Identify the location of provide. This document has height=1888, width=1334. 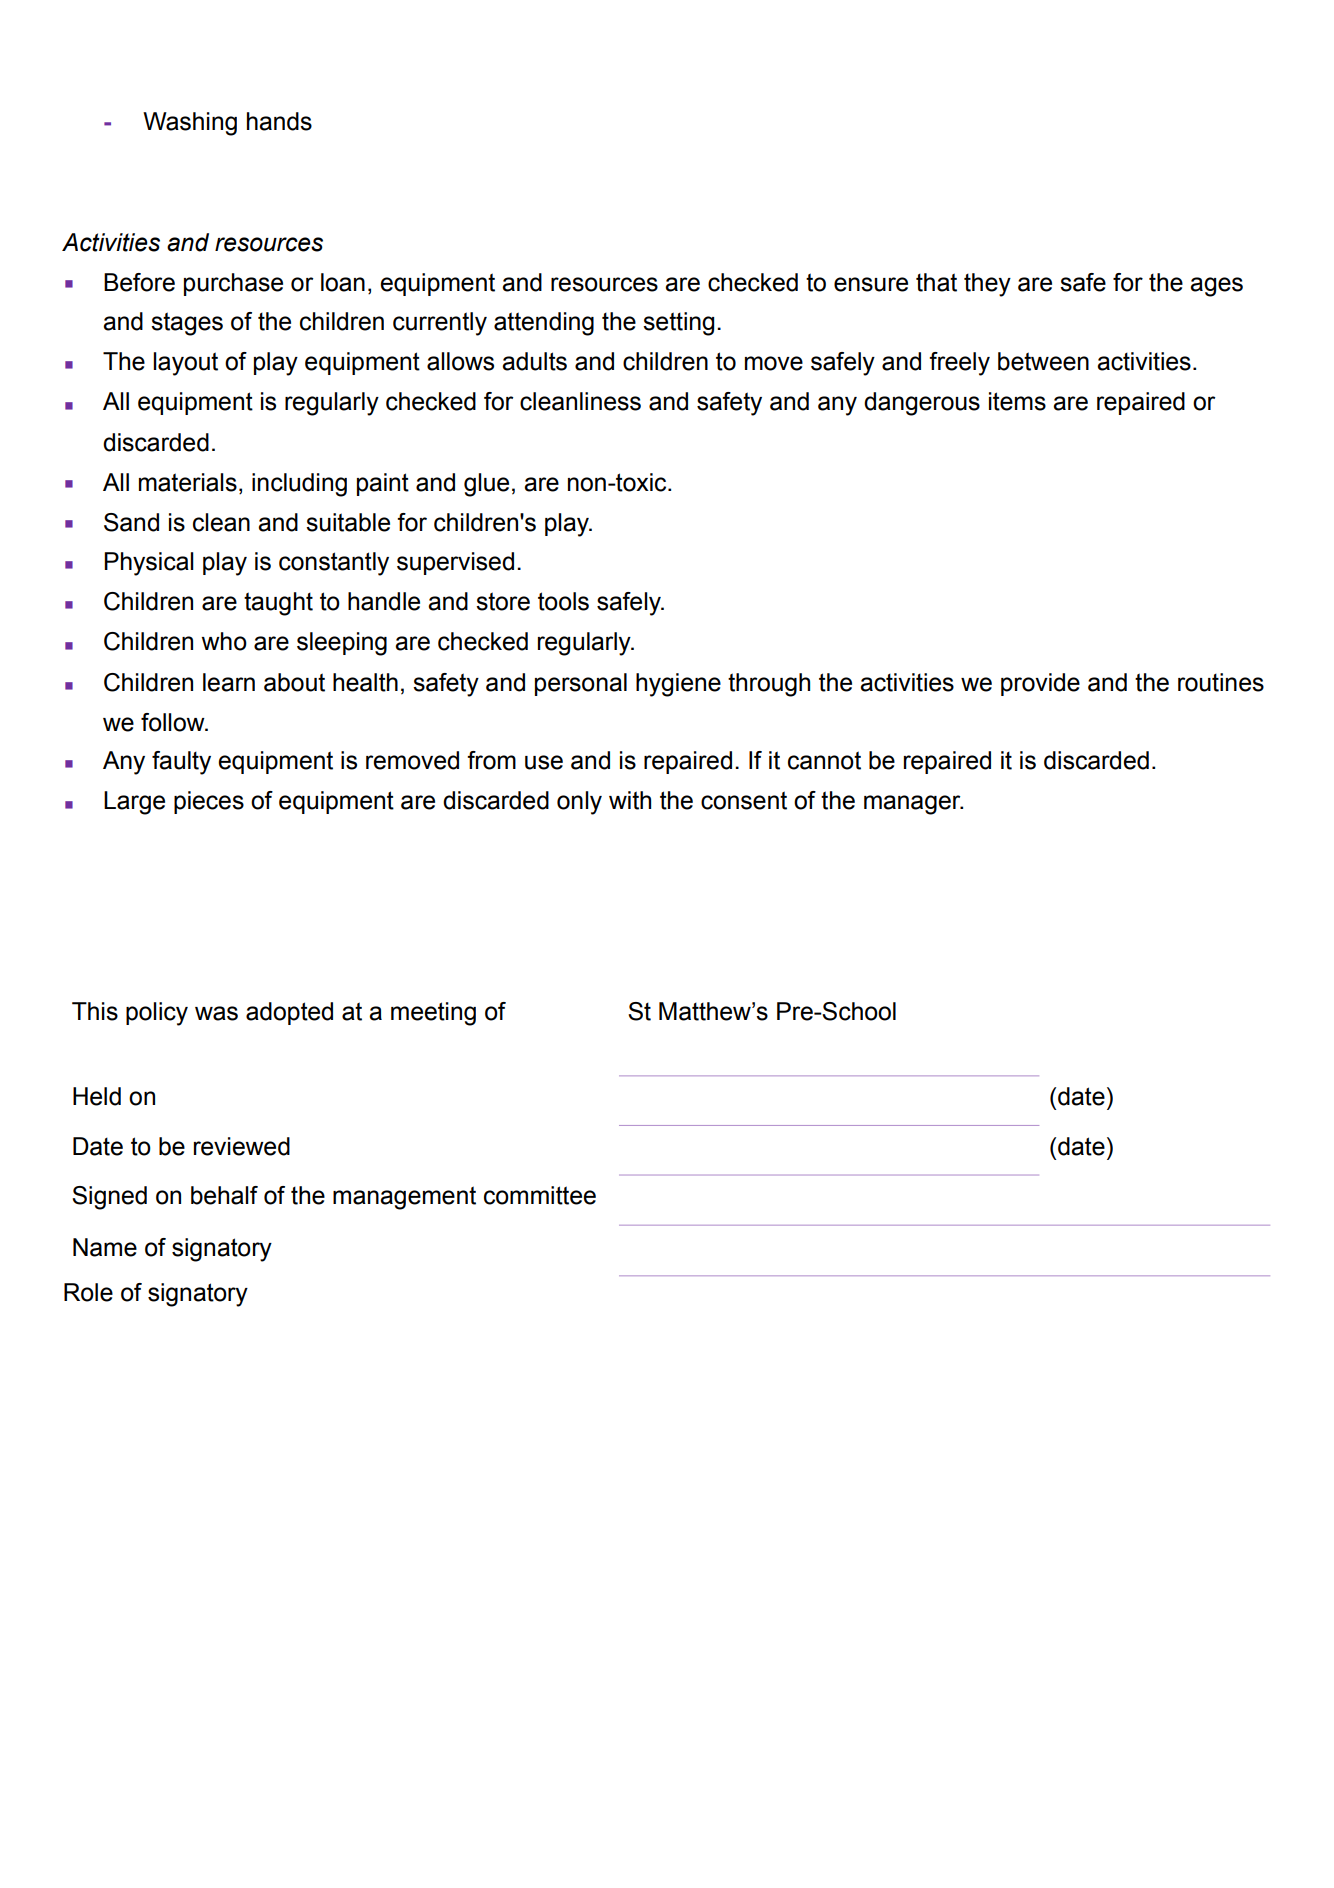
(1040, 684).
